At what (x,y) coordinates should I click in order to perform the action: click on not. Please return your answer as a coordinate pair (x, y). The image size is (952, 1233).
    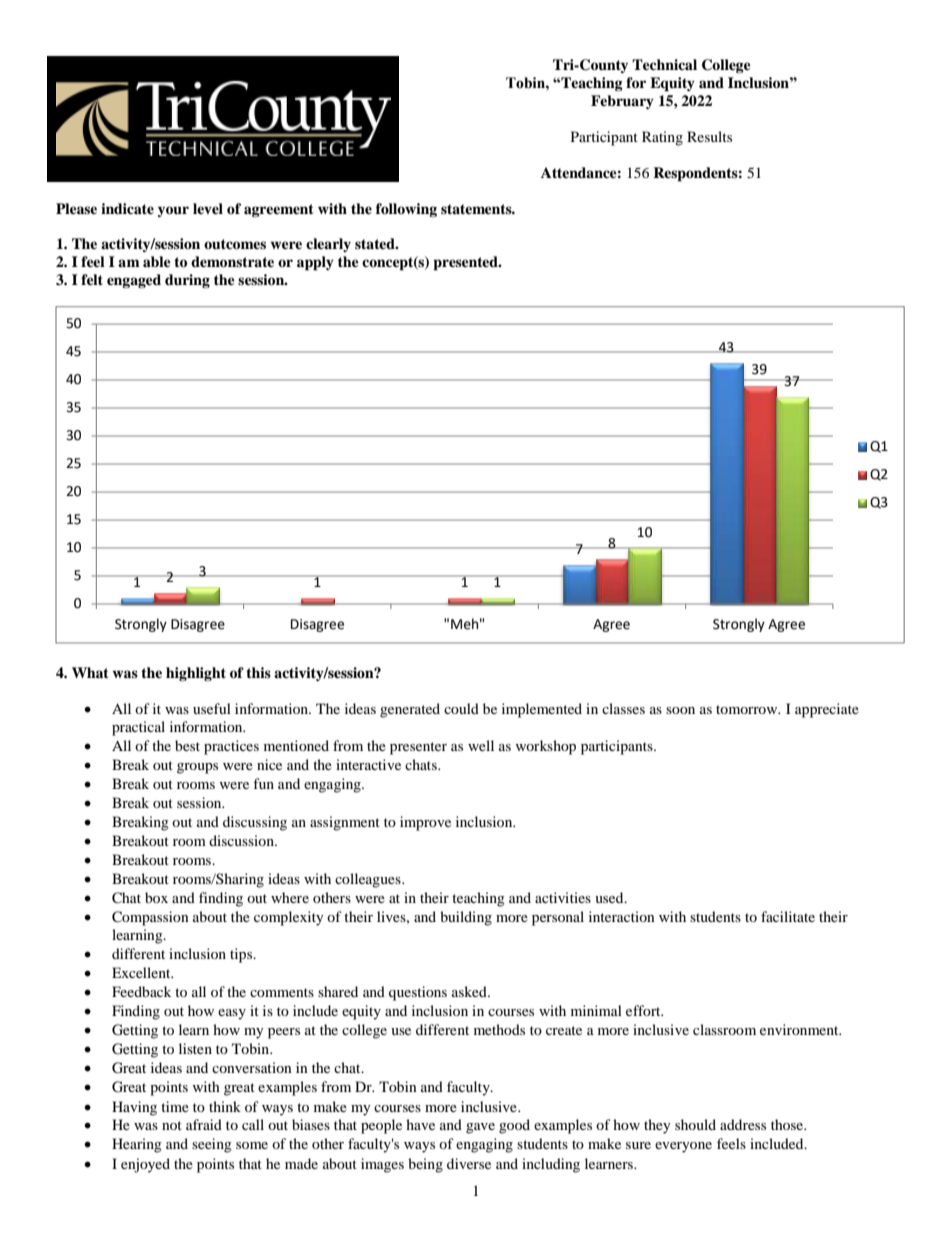
    Looking at the image, I should click on (172, 1125).
